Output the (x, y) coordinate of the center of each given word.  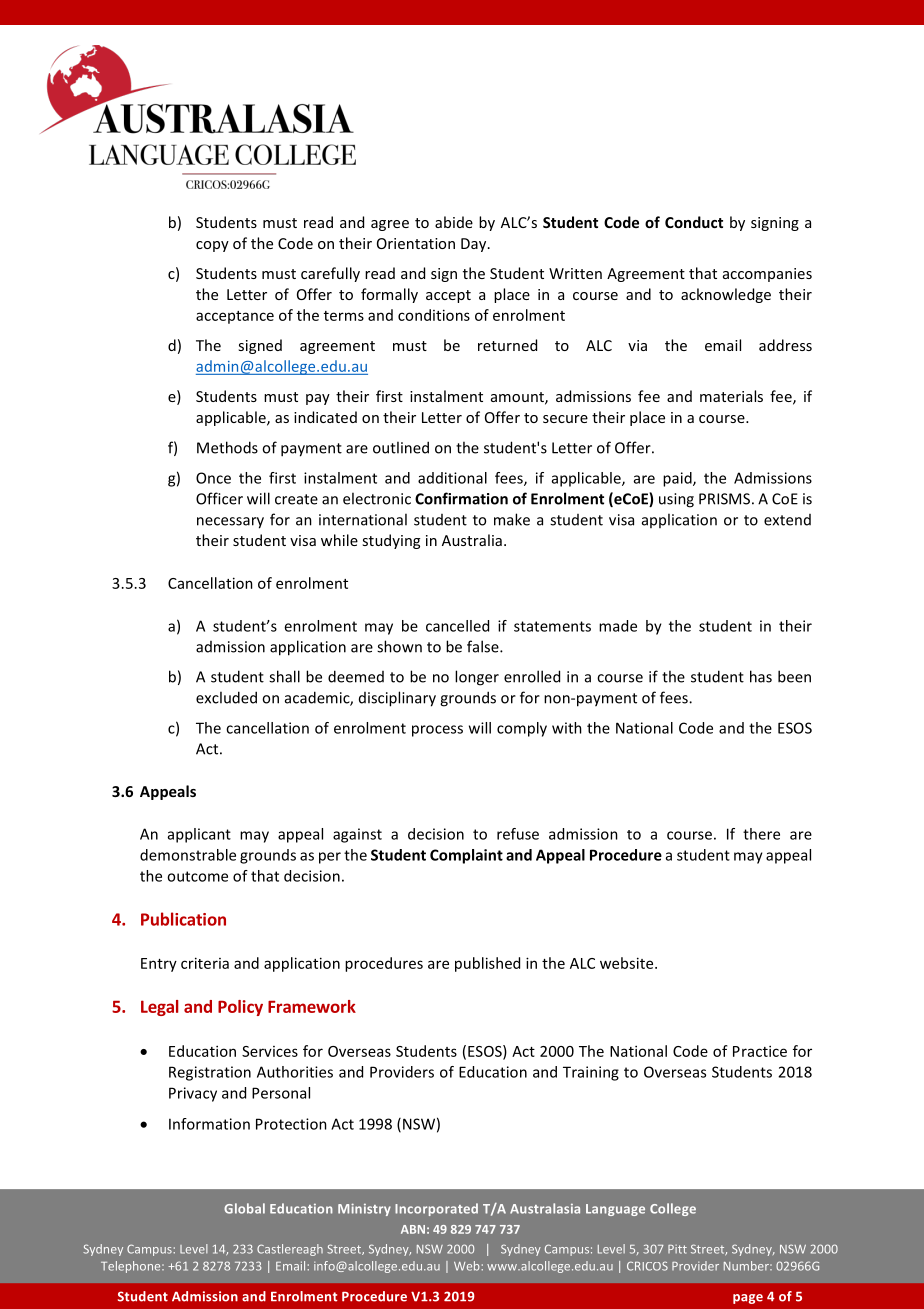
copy (212, 246)
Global (244, 1208)
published (487, 964)
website (628, 963)
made (618, 626)
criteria (205, 963)
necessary (230, 523)
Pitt (677, 1249)
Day (475, 245)
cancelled (457, 626)
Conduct (694, 222)
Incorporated (436, 1209)
